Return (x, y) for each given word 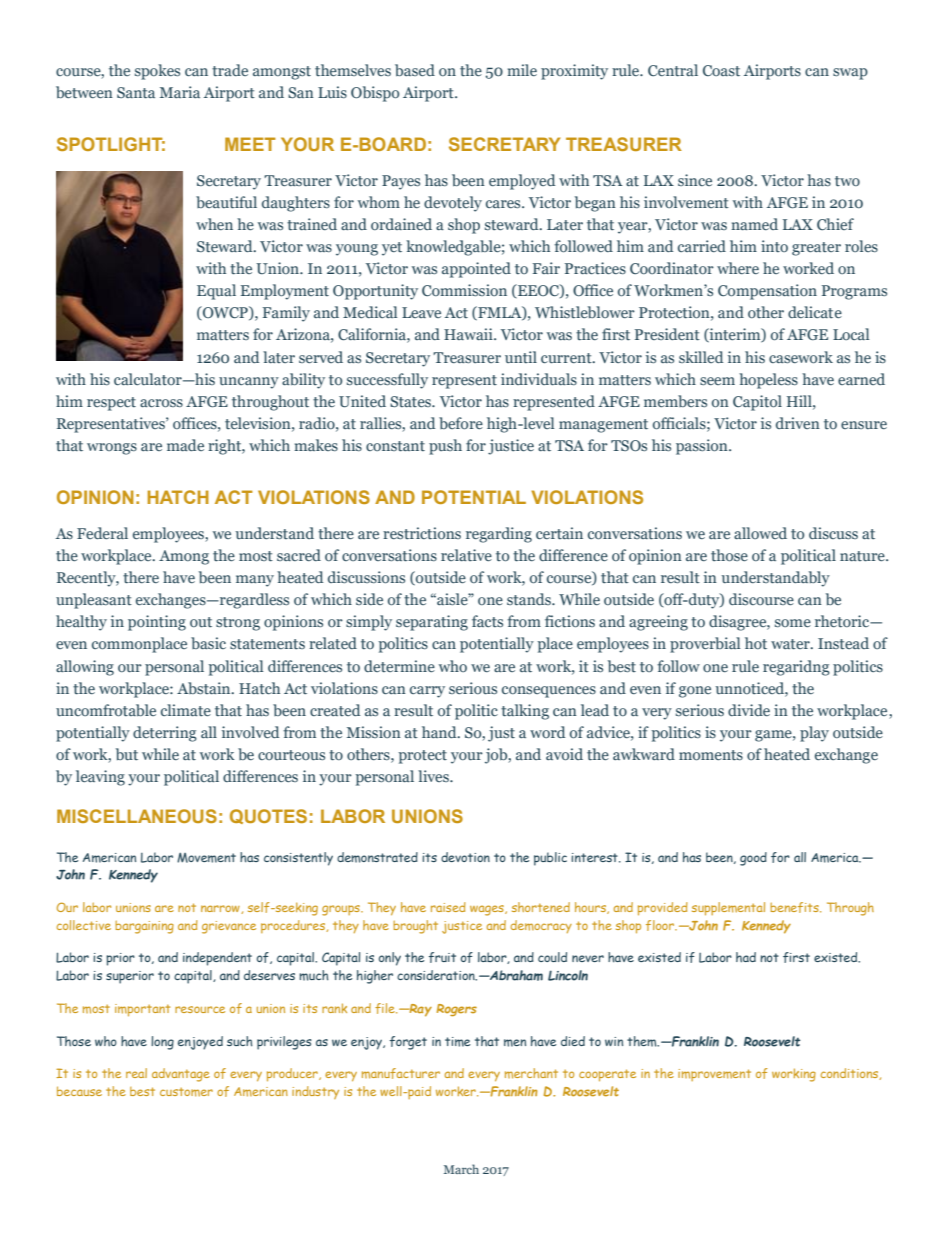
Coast (721, 70)
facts (487, 621)
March (461, 1169)
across (161, 403)
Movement (206, 858)
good (753, 859)
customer (186, 1092)
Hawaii (469, 334)
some (793, 623)
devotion (465, 857)
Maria (180, 92)
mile (522, 70)
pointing (157, 623)
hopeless (768, 381)
